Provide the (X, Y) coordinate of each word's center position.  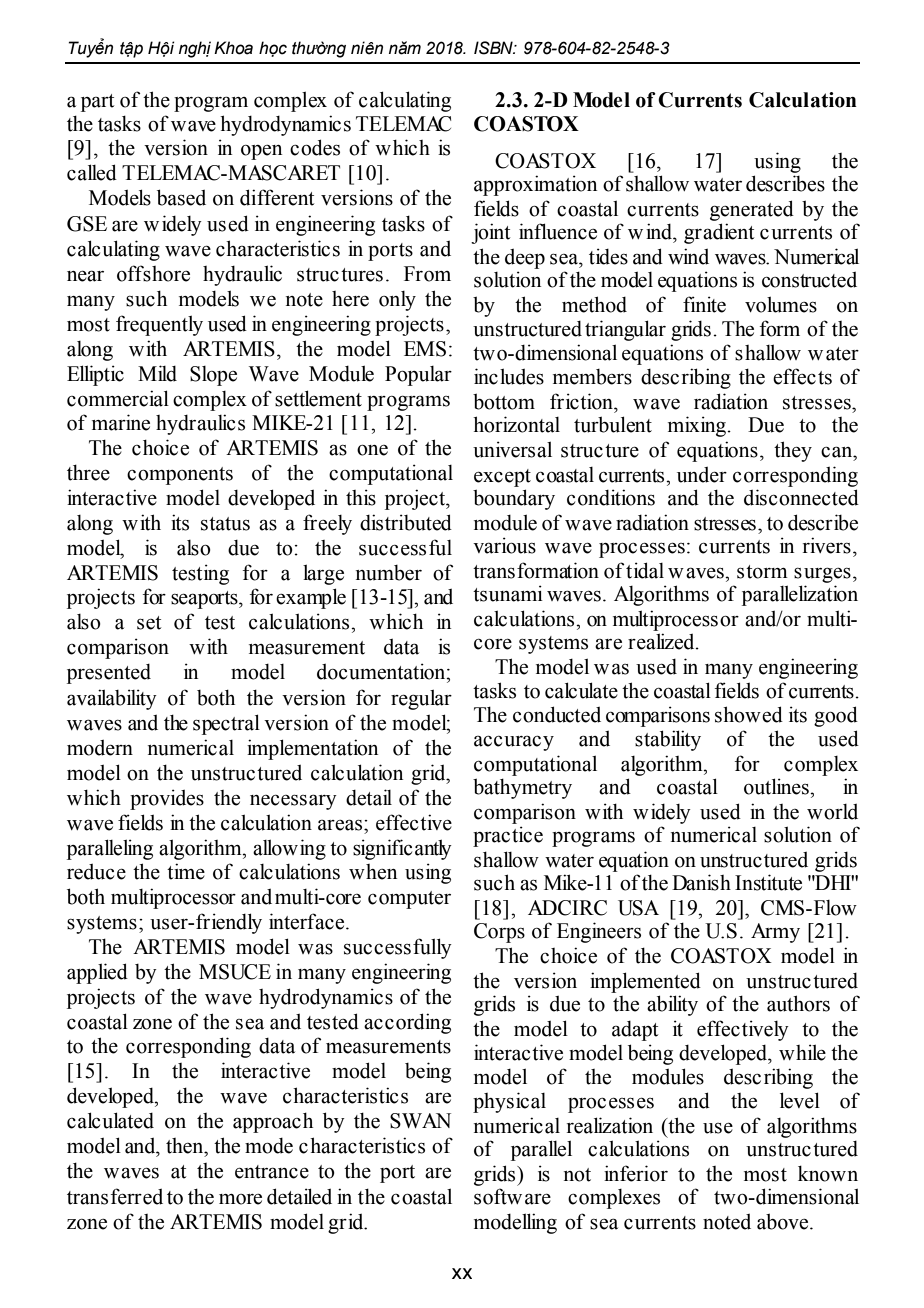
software (512, 1196)
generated (752, 210)
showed (749, 714)
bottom (504, 401)
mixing (698, 426)
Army (775, 933)
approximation (535, 185)
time (186, 871)
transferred (115, 1196)
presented (109, 674)
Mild (157, 373)
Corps (499, 933)
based (181, 197)
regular (421, 699)
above (784, 1221)
